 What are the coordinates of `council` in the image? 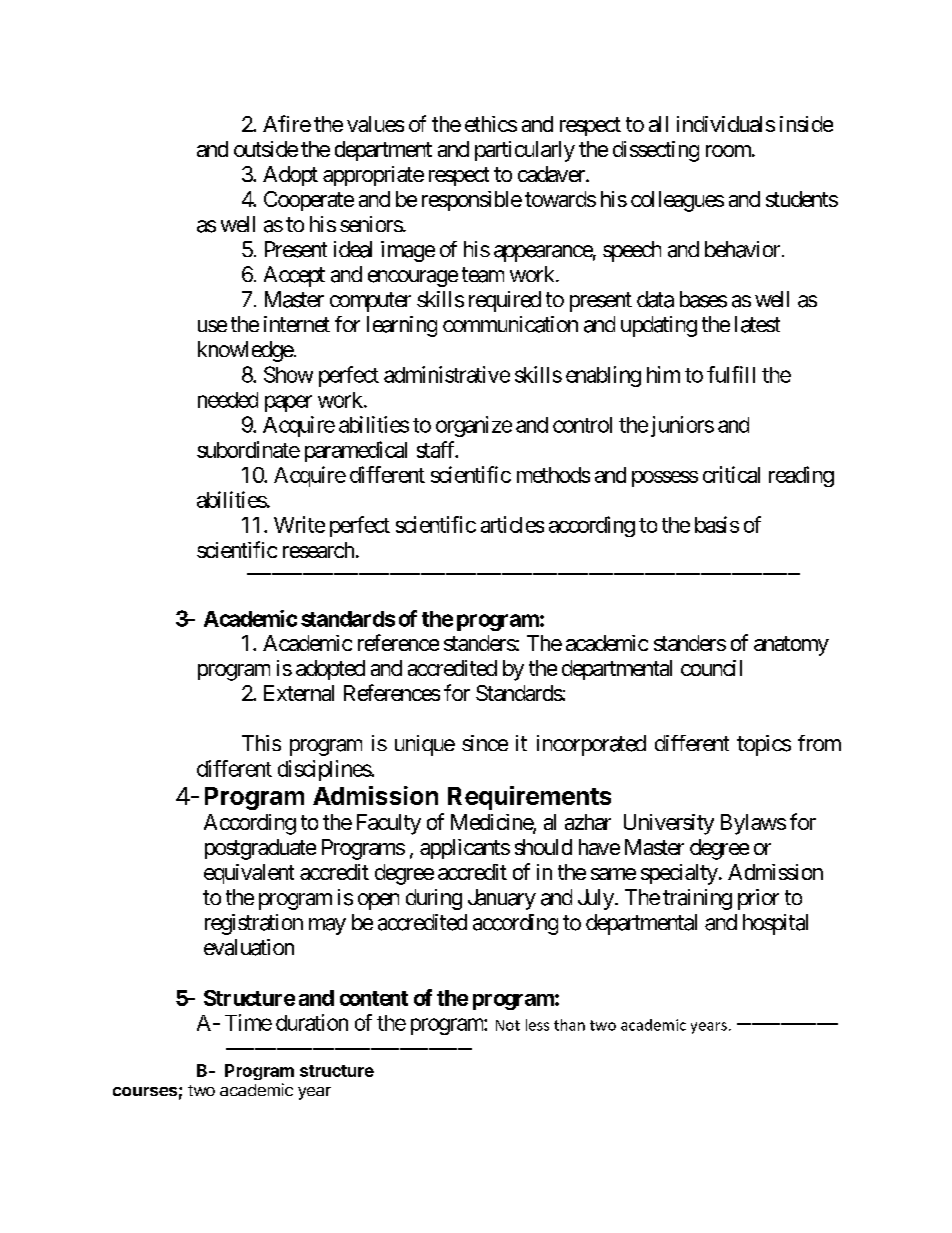 It's located at (711, 668).
